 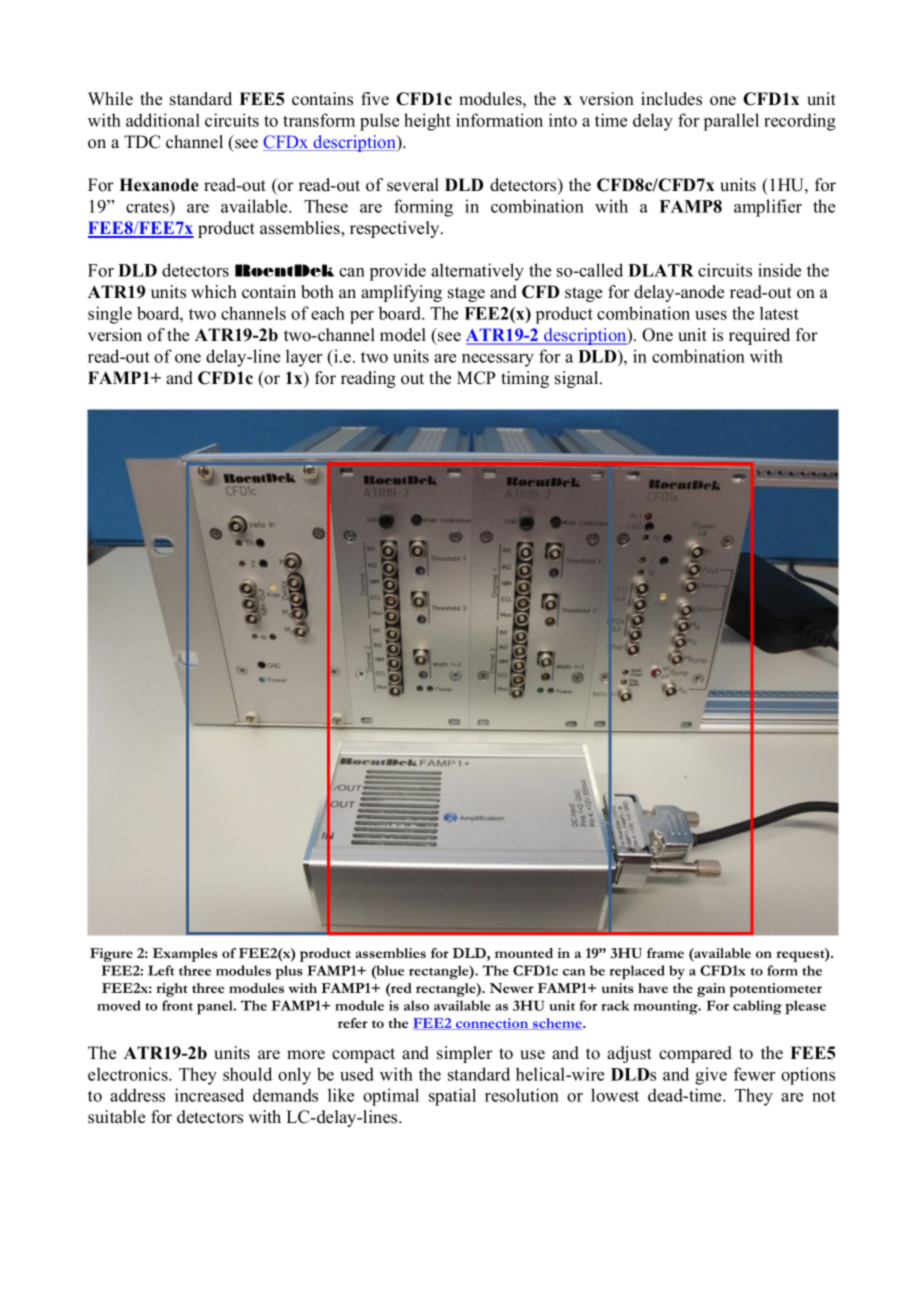 What do you see at coordinates (665, 953) in the screenshot?
I see `frame` at bounding box center [665, 953].
